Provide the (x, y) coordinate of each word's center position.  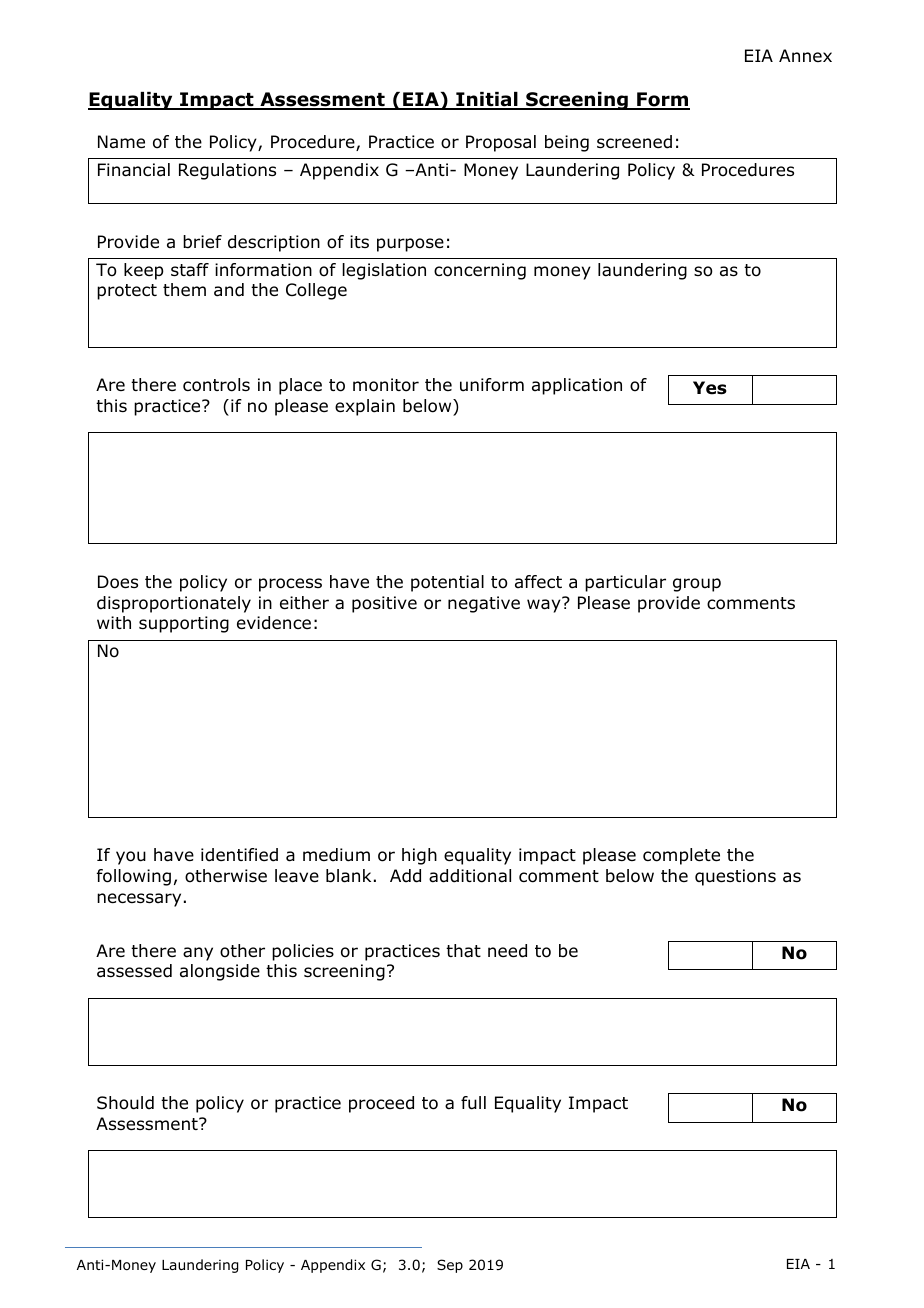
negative (484, 604)
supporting (184, 624)
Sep (450, 1266)
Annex (805, 55)
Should (125, 1103)
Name (121, 142)
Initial (487, 101)
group (697, 585)
